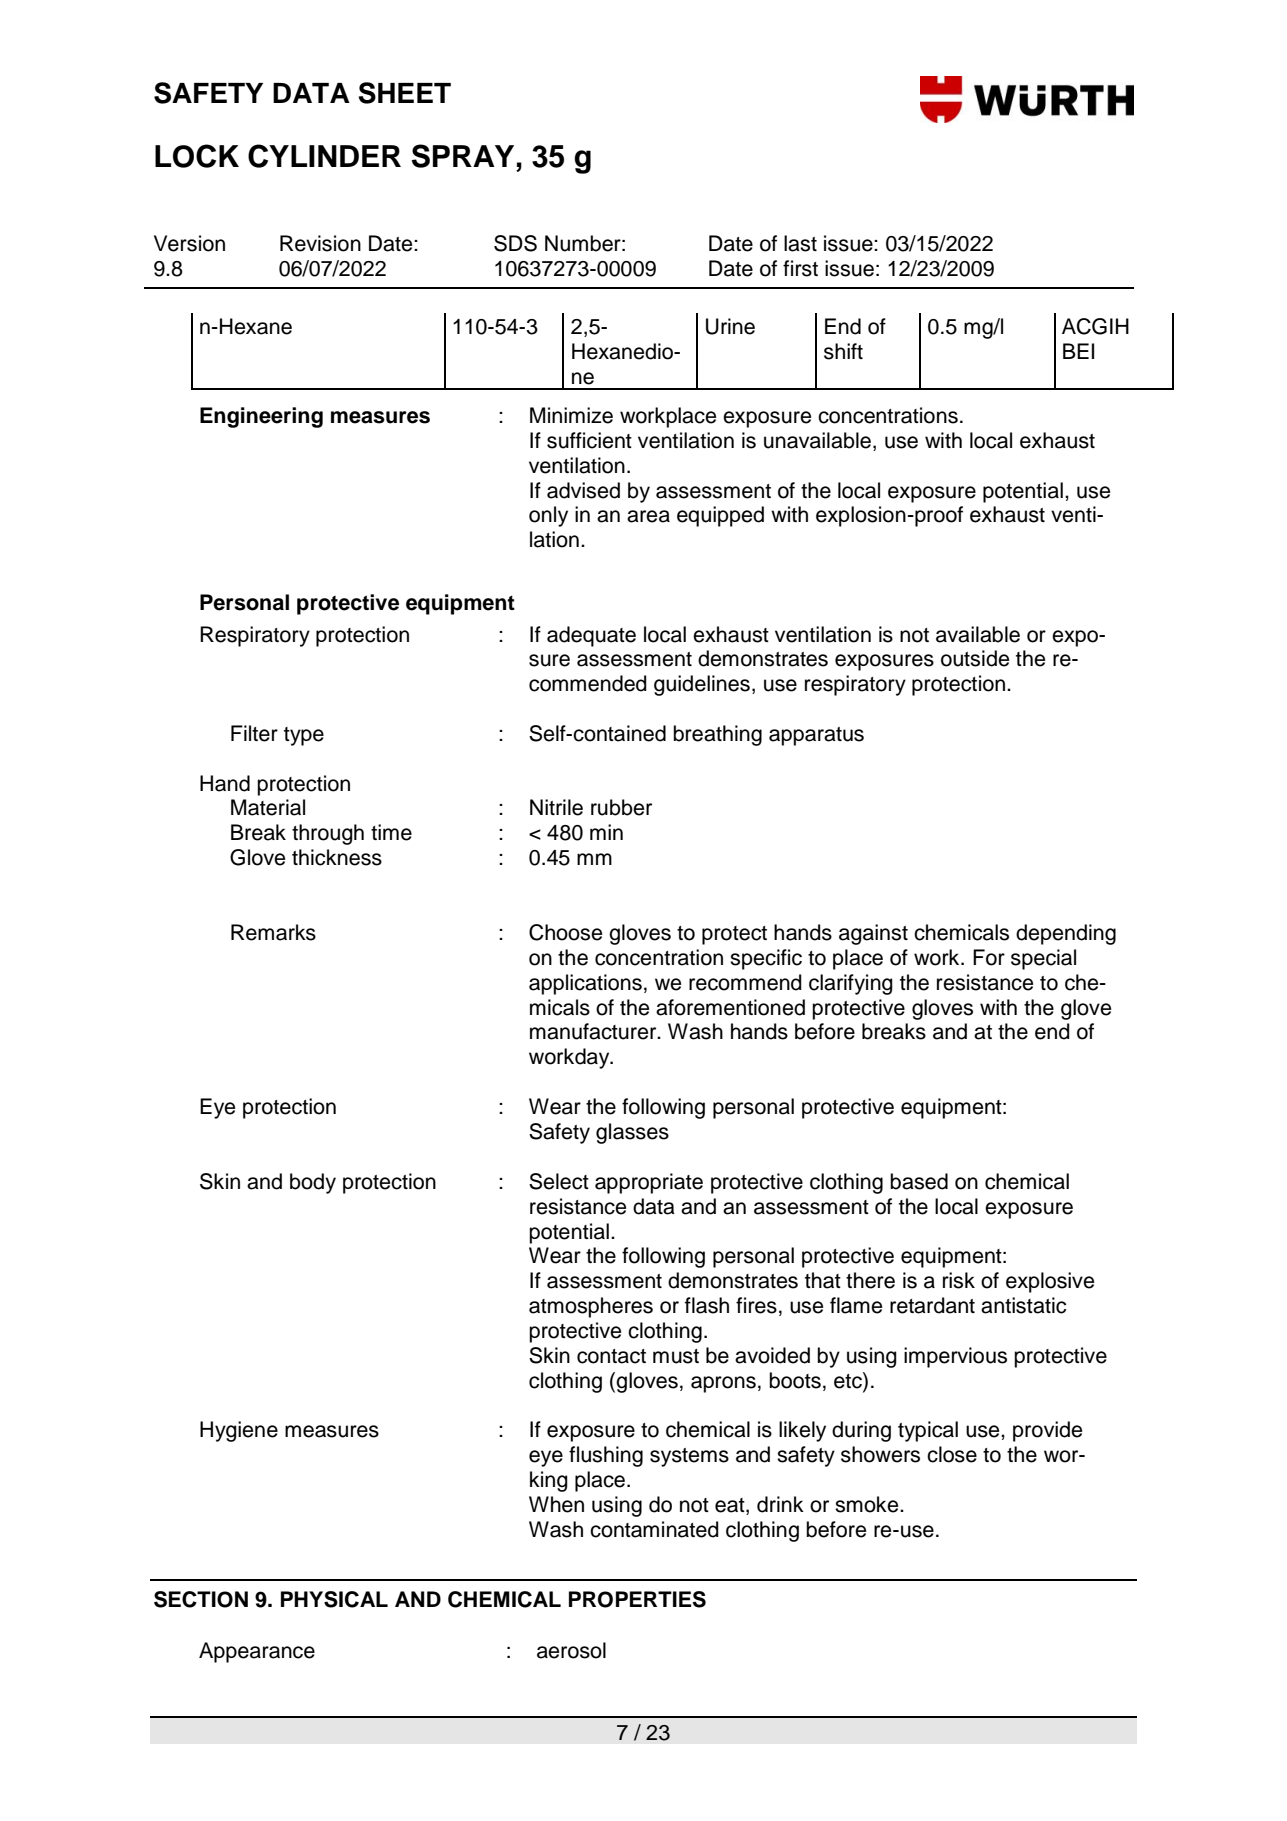 The image size is (1287, 1821). I want to click on PROPERTIES, so click(637, 1599).
